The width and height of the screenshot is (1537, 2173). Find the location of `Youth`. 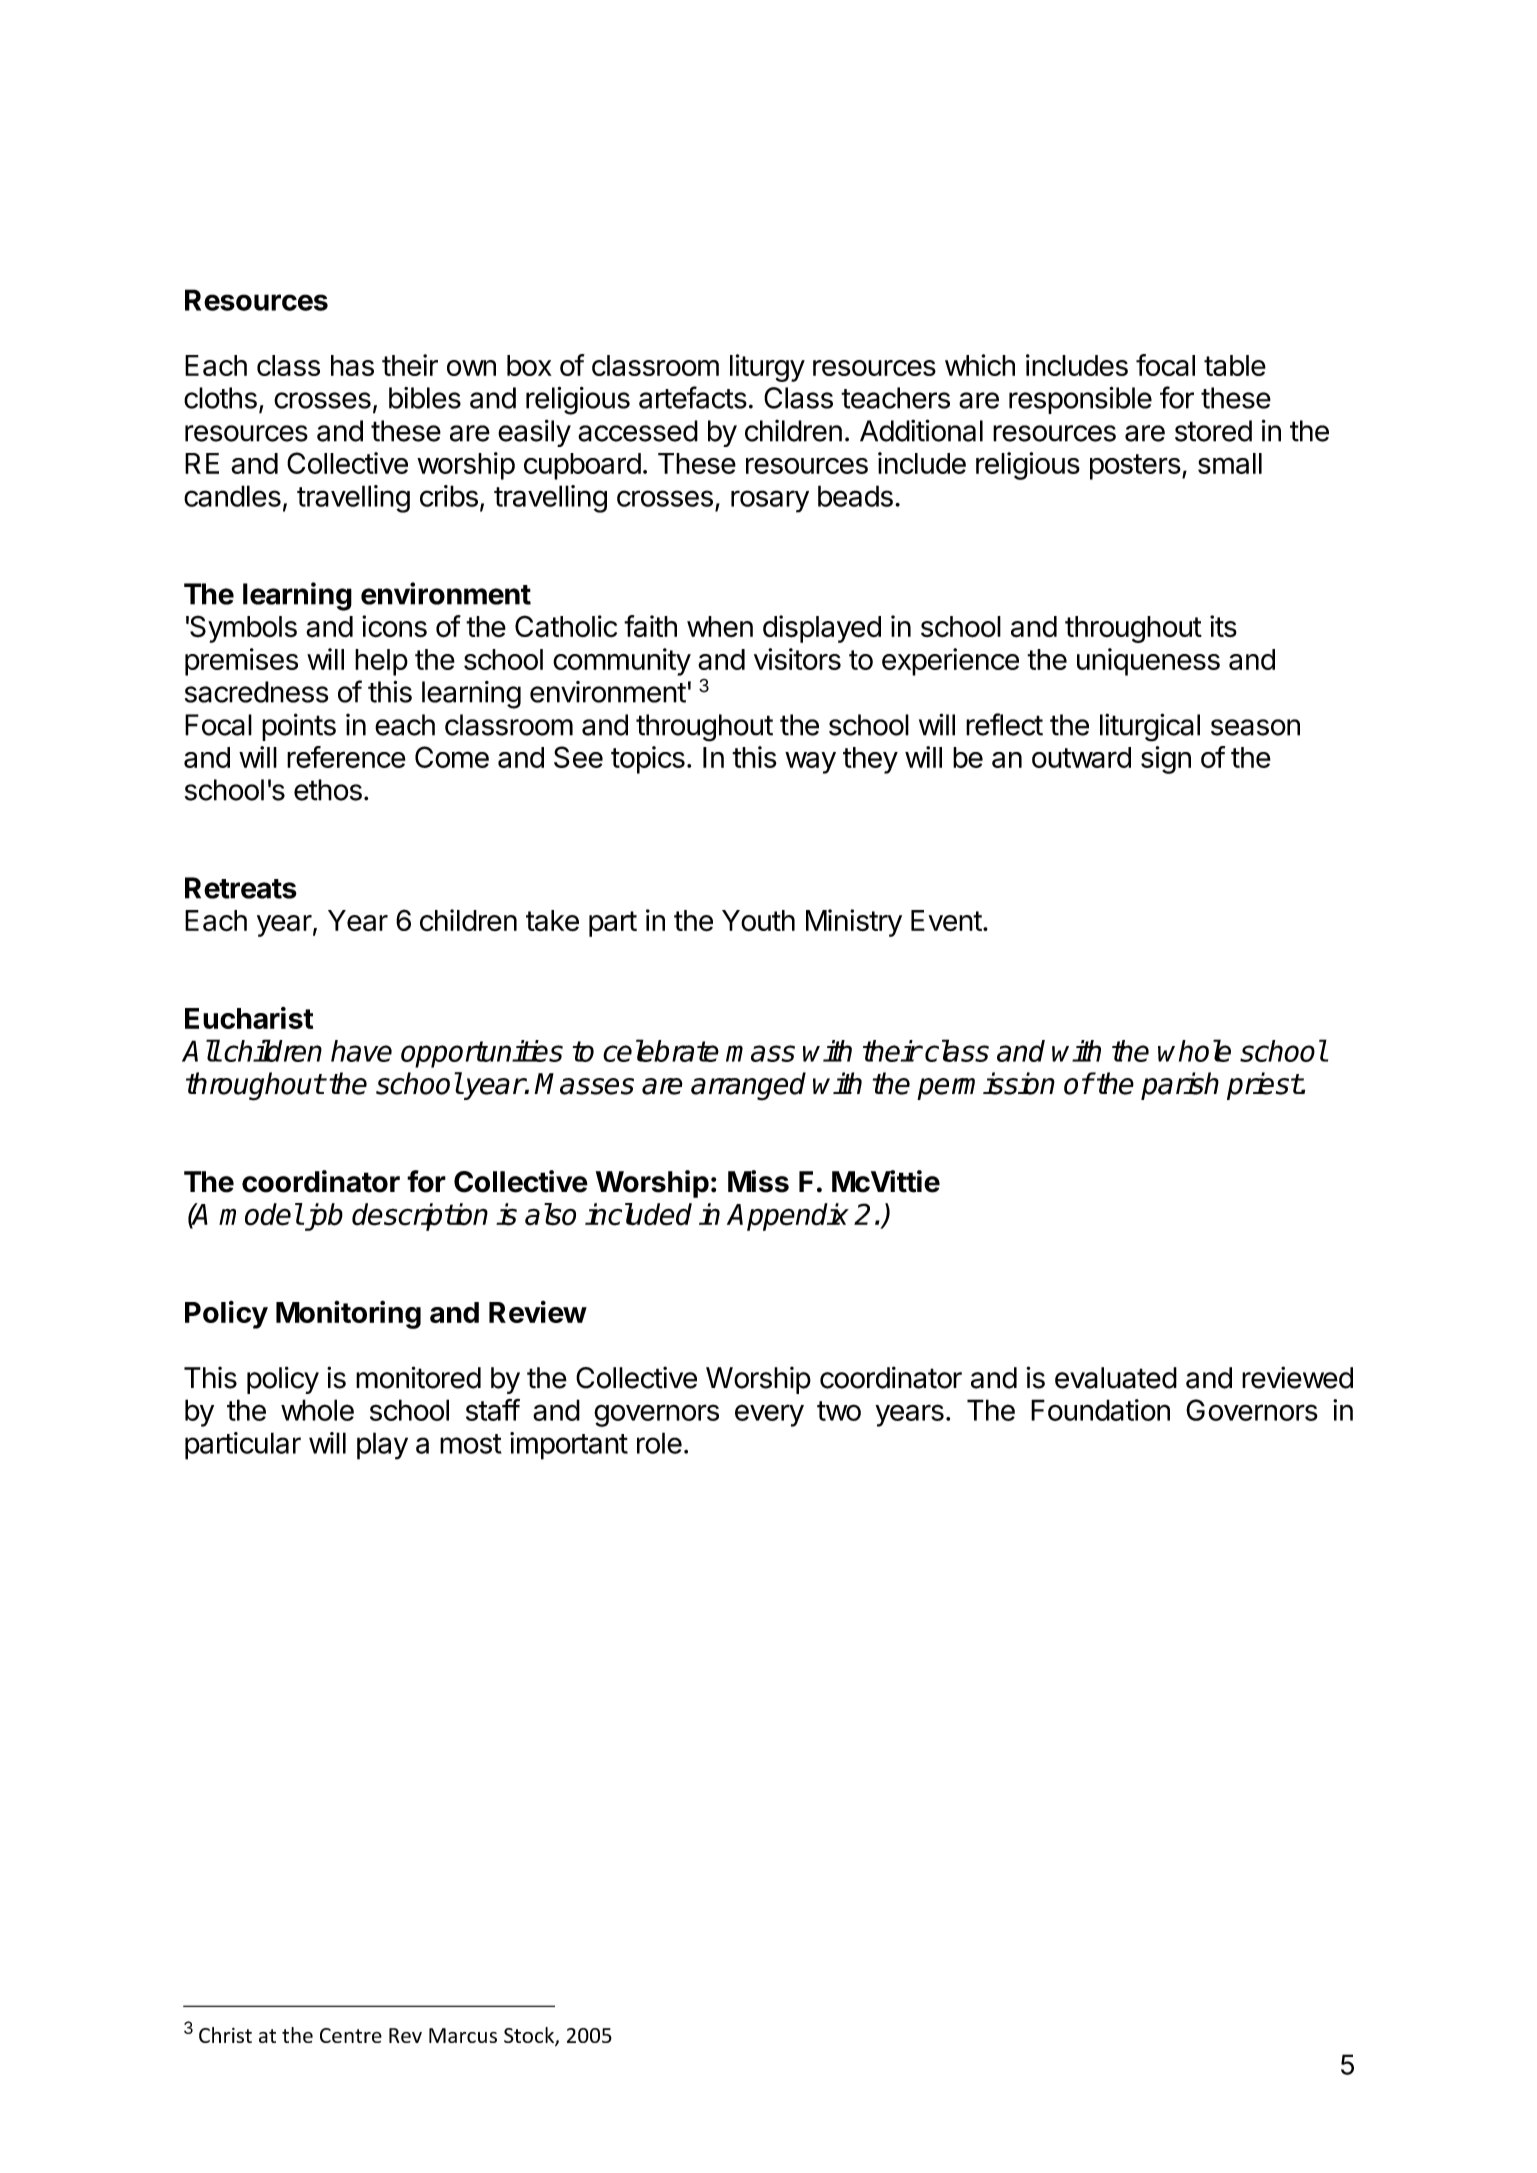

Youth is located at coordinates (758, 921).
